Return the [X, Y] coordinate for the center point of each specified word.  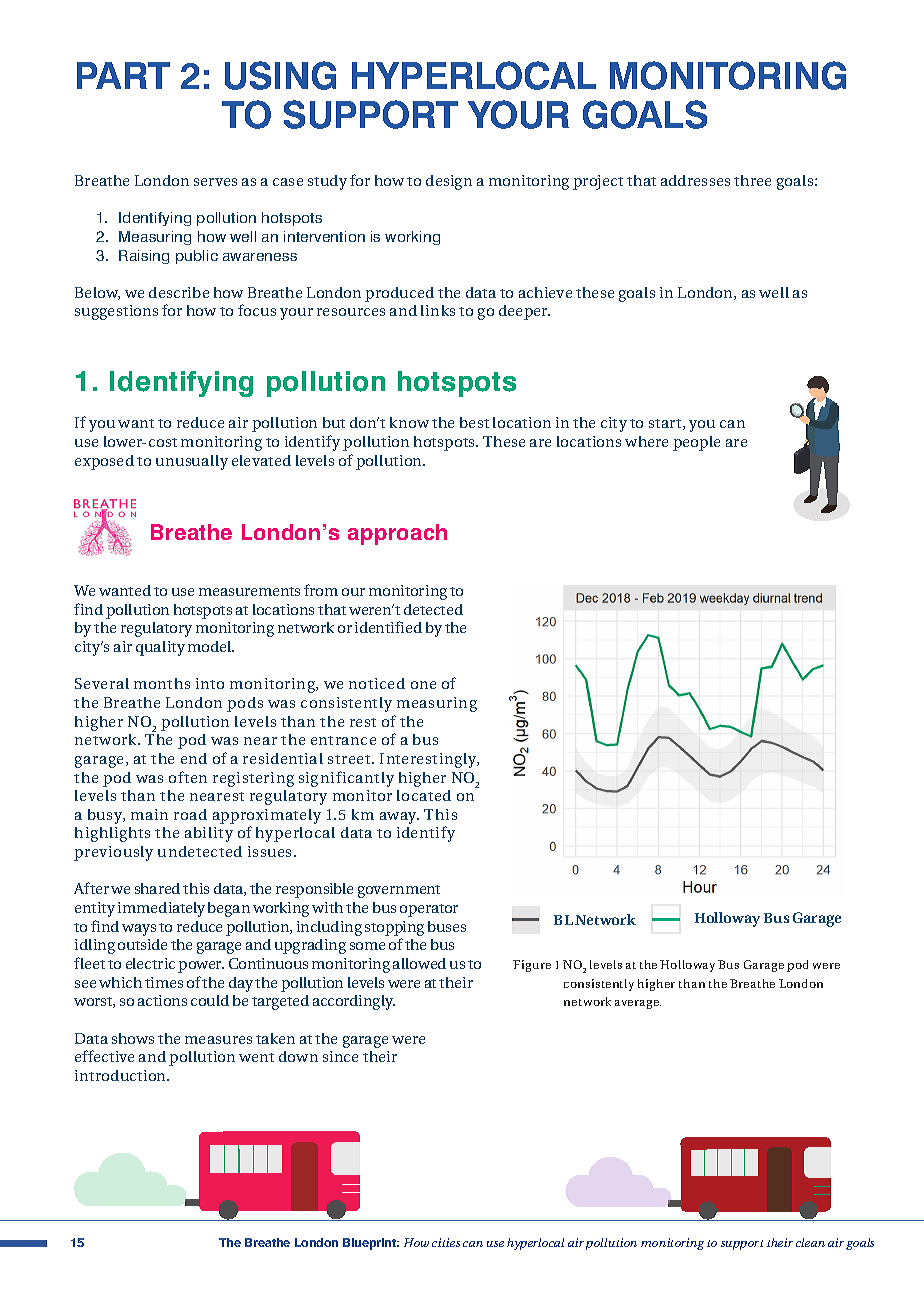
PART [123, 75]
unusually [192, 462]
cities [446, 1242]
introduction [122, 1075]
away [399, 818]
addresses [695, 180]
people [696, 443]
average [638, 1004]
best [474, 422]
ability [209, 834]
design [449, 182]
